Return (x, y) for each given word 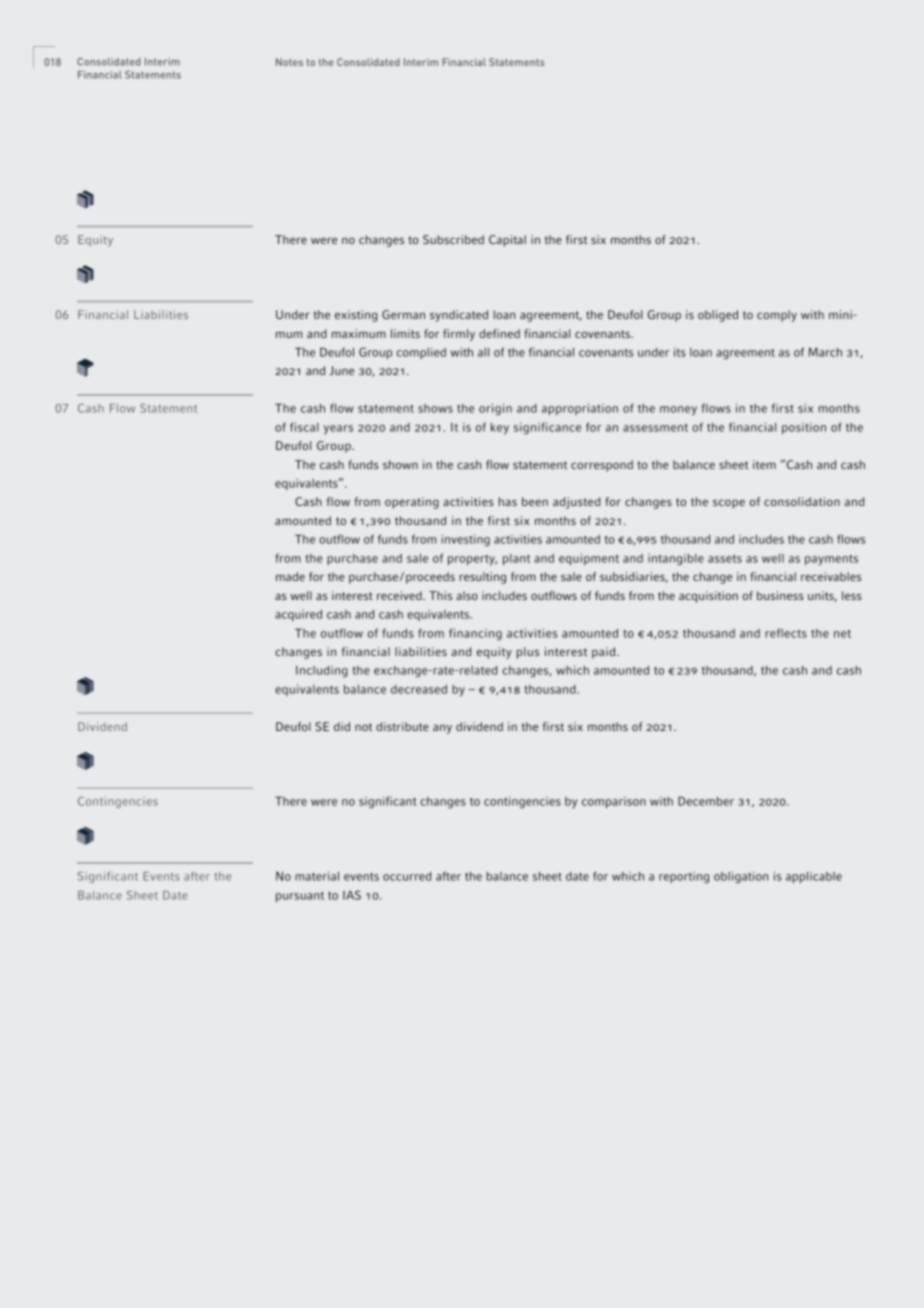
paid (605, 653)
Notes (289, 62)
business (780, 595)
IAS (352, 895)
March (825, 352)
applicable (814, 877)
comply (777, 316)
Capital (507, 241)
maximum (359, 333)
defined (499, 333)
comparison (614, 802)
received (400, 595)
